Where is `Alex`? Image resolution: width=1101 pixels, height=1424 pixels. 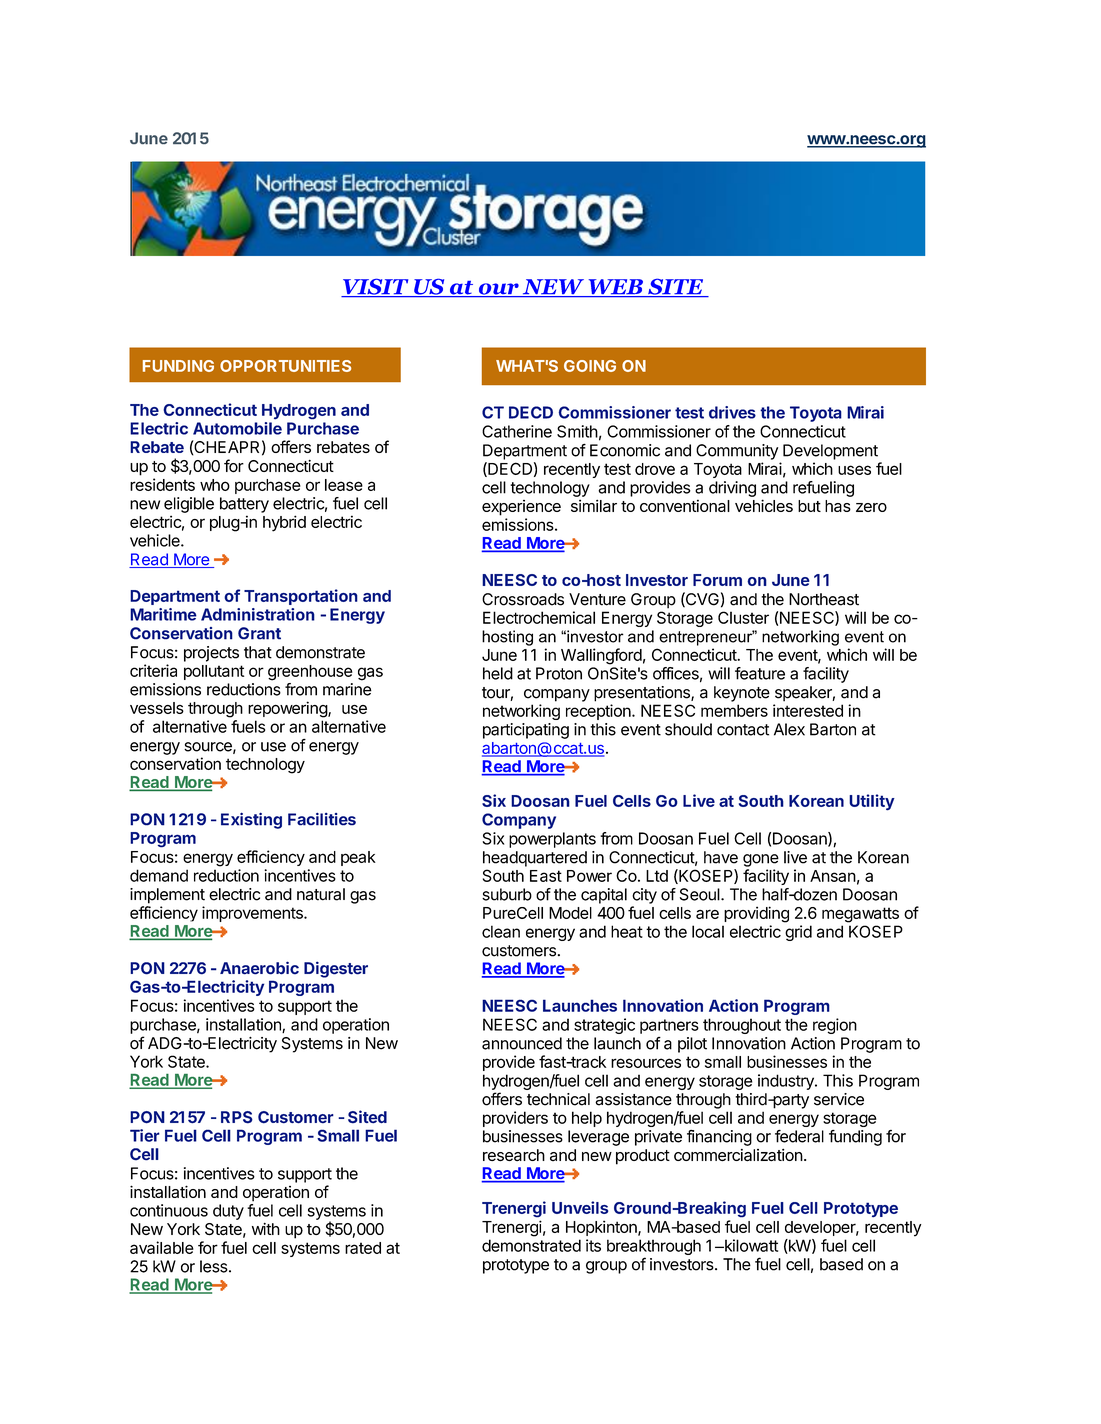 Alex is located at coordinates (789, 729).
